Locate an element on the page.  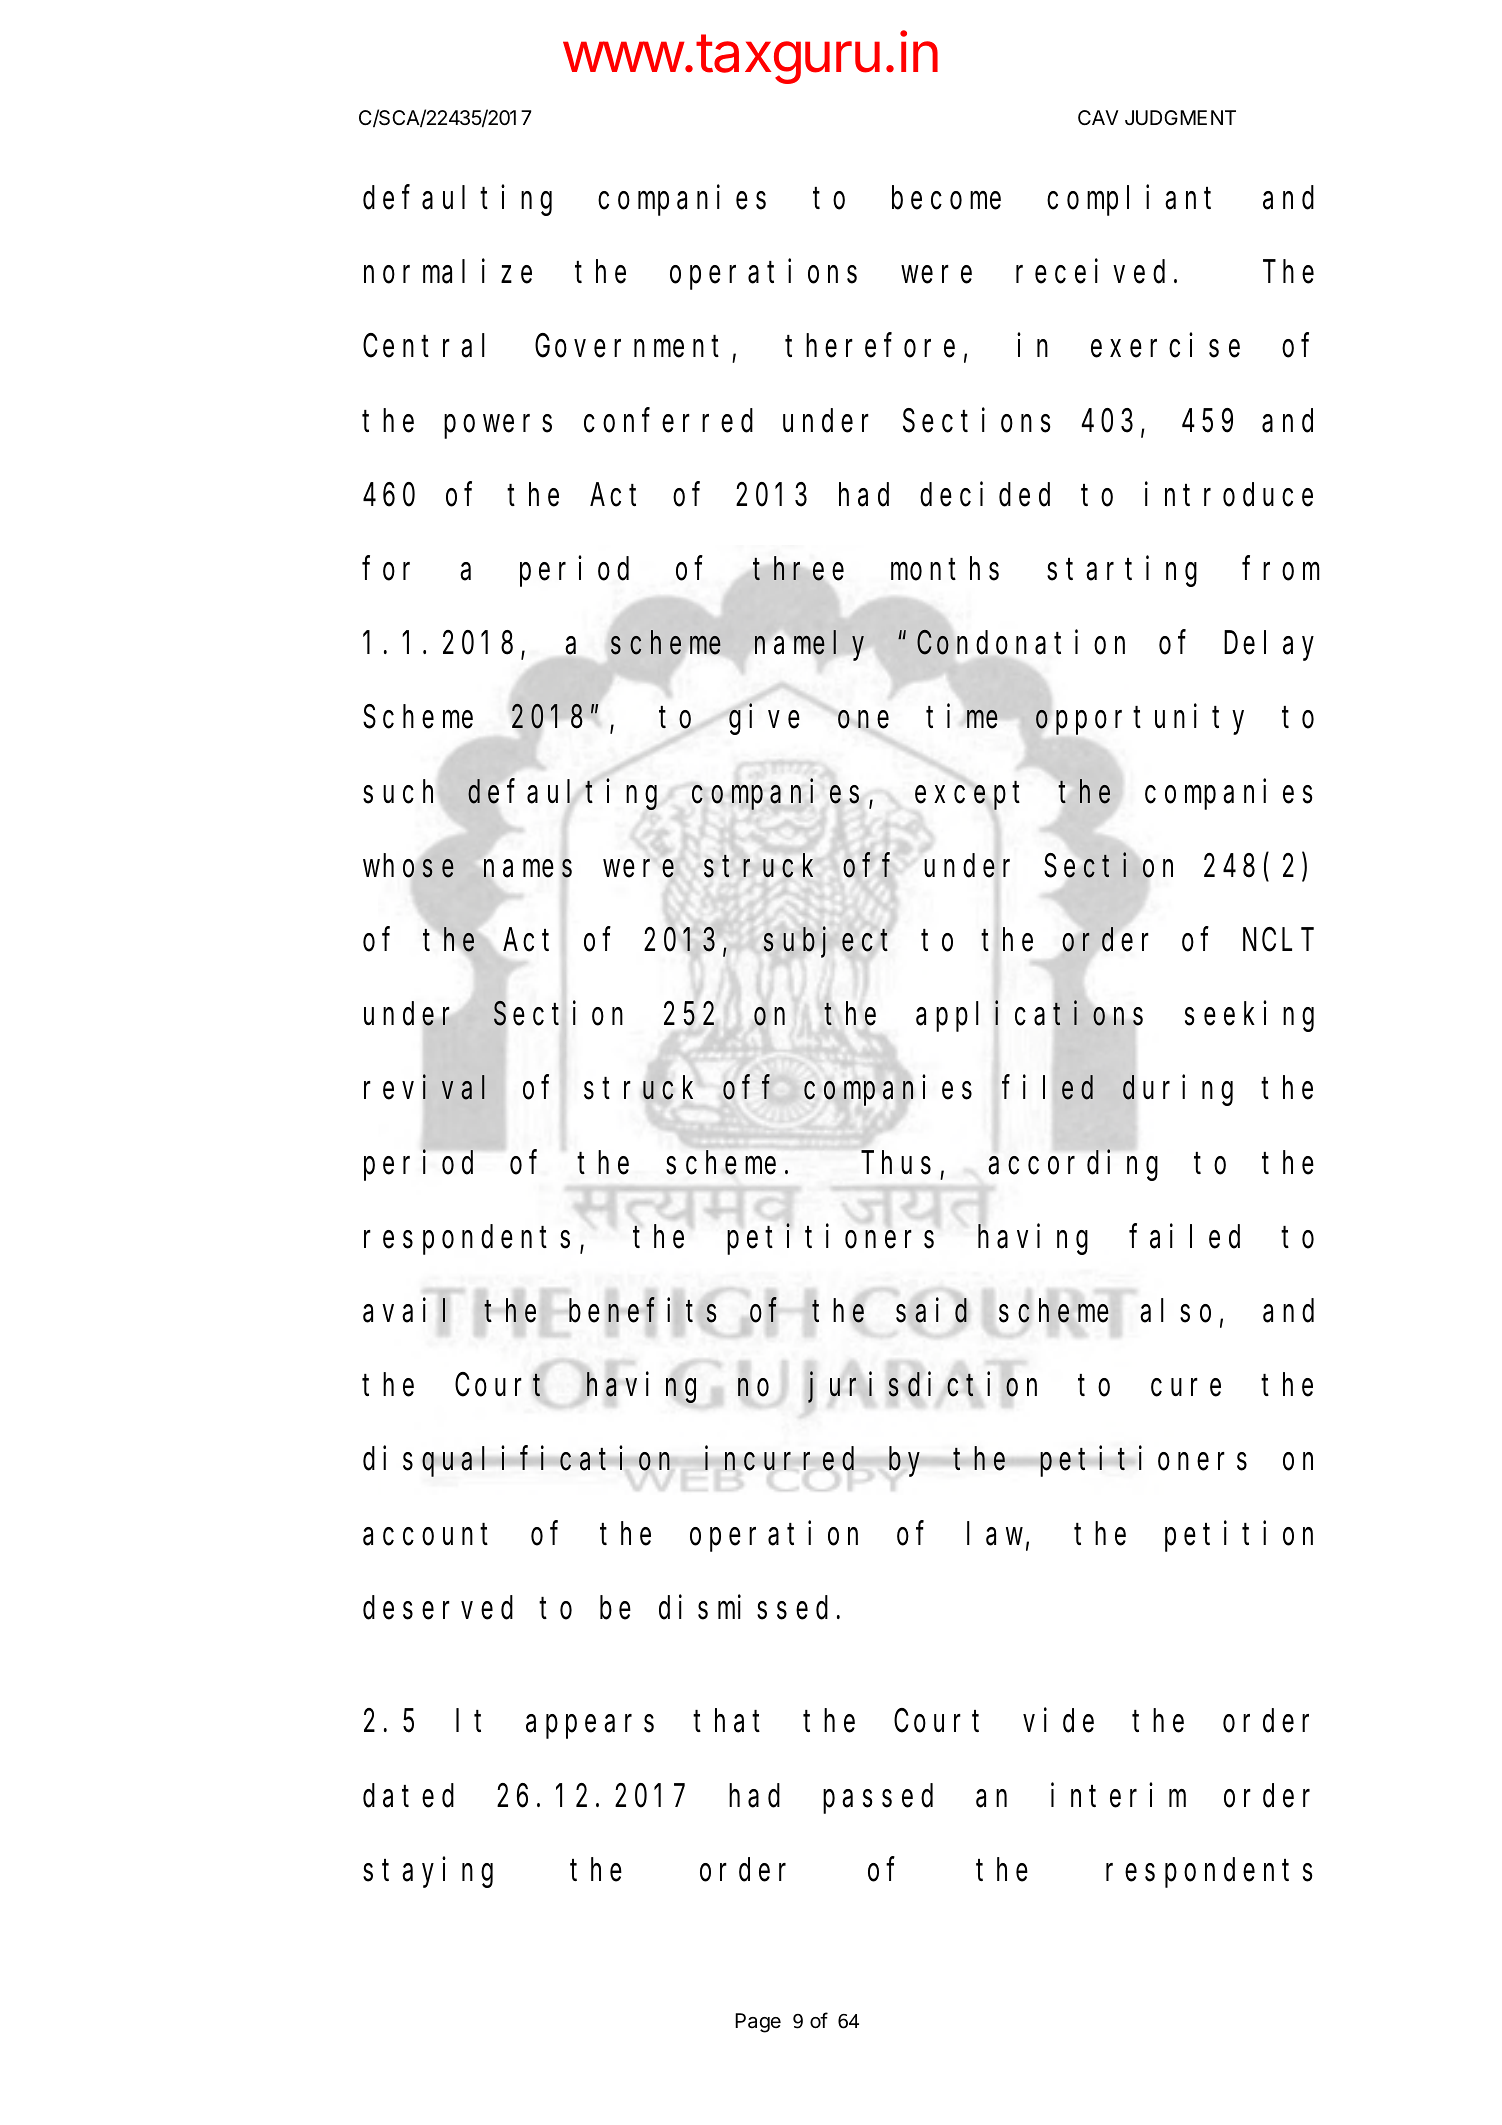
JUDGMENT is located at coordinates (1180, 117).
